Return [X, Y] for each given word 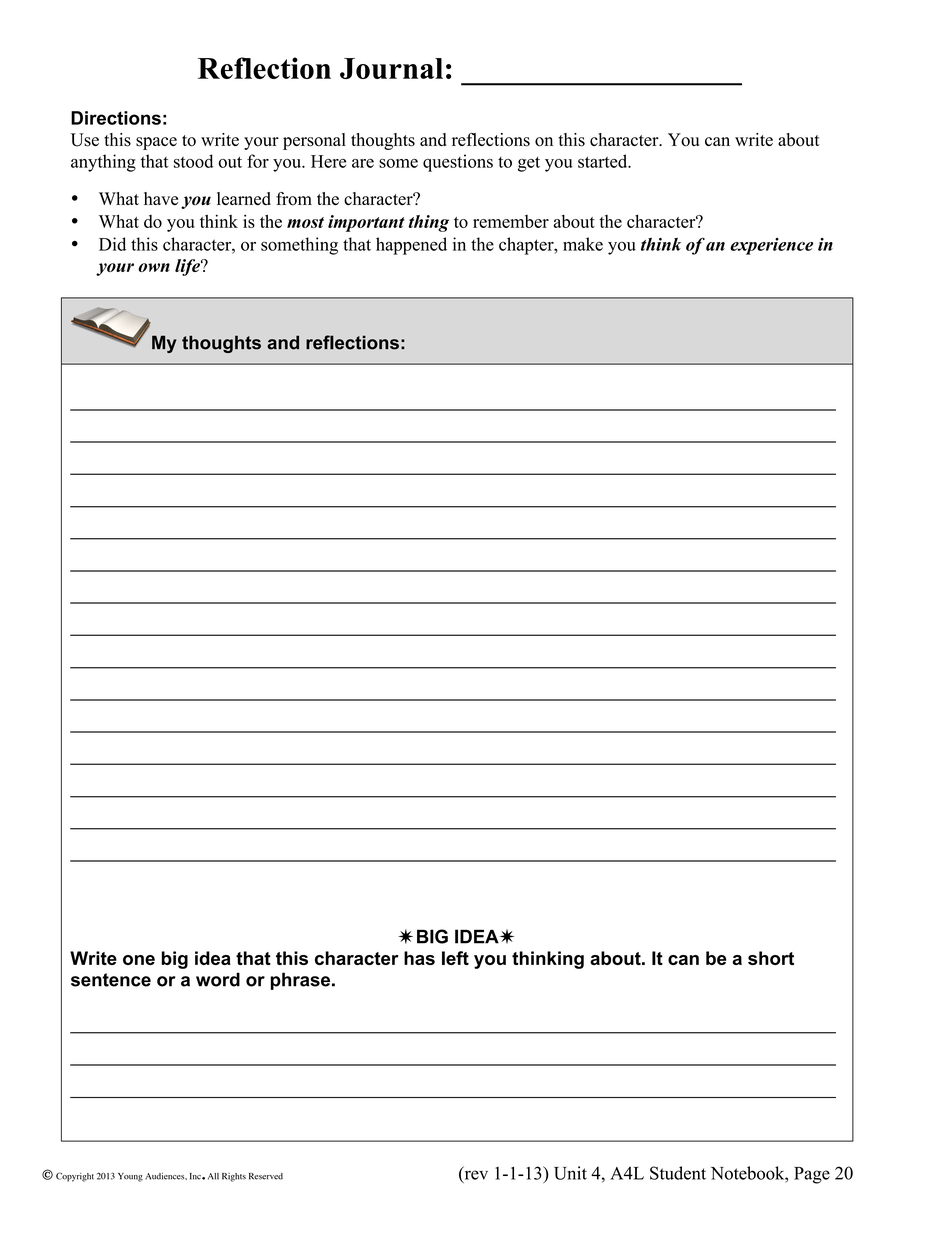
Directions [116, 118]
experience [771, 246]
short [771, 958]
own [154, 267]
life [188, 267]
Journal [391, 68]
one [139, 960]
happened [411, 246]
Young [130, 1177]
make [583, 244]
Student [678, 1173]
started [604, 161]
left [455, 958]
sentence [111, 980]
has [419, 958]
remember [511, 221]
